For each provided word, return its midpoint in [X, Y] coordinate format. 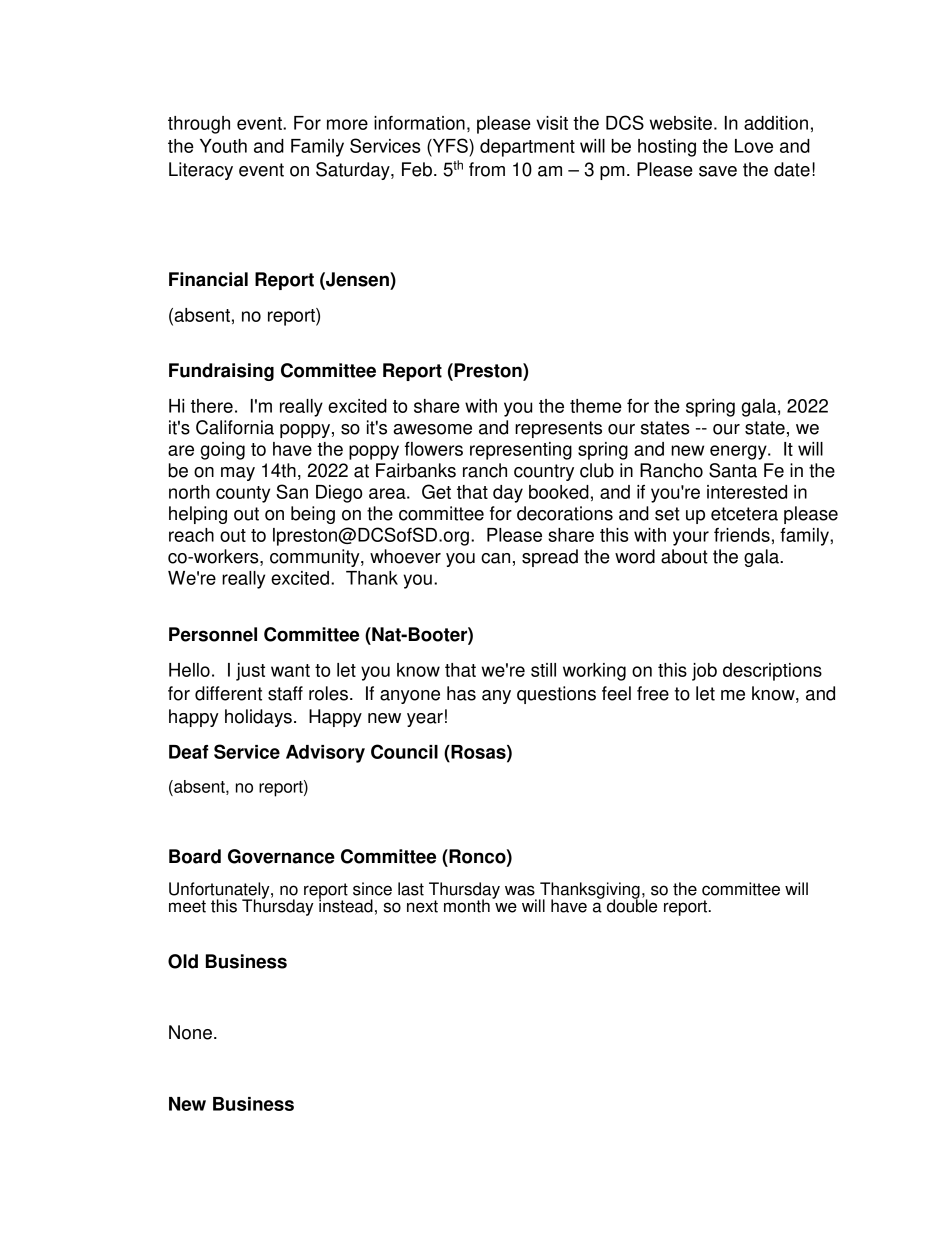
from [487, 169]
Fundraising [221, 372]
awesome [432, 429]
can [495, 558]
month [467, 906]
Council [404, 751]
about [684, 556]
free [653, 693]
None [190, 1032]
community [316, 558]
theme [596, 406]
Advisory [325, 754]
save [718, 171]
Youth [223, 146]
